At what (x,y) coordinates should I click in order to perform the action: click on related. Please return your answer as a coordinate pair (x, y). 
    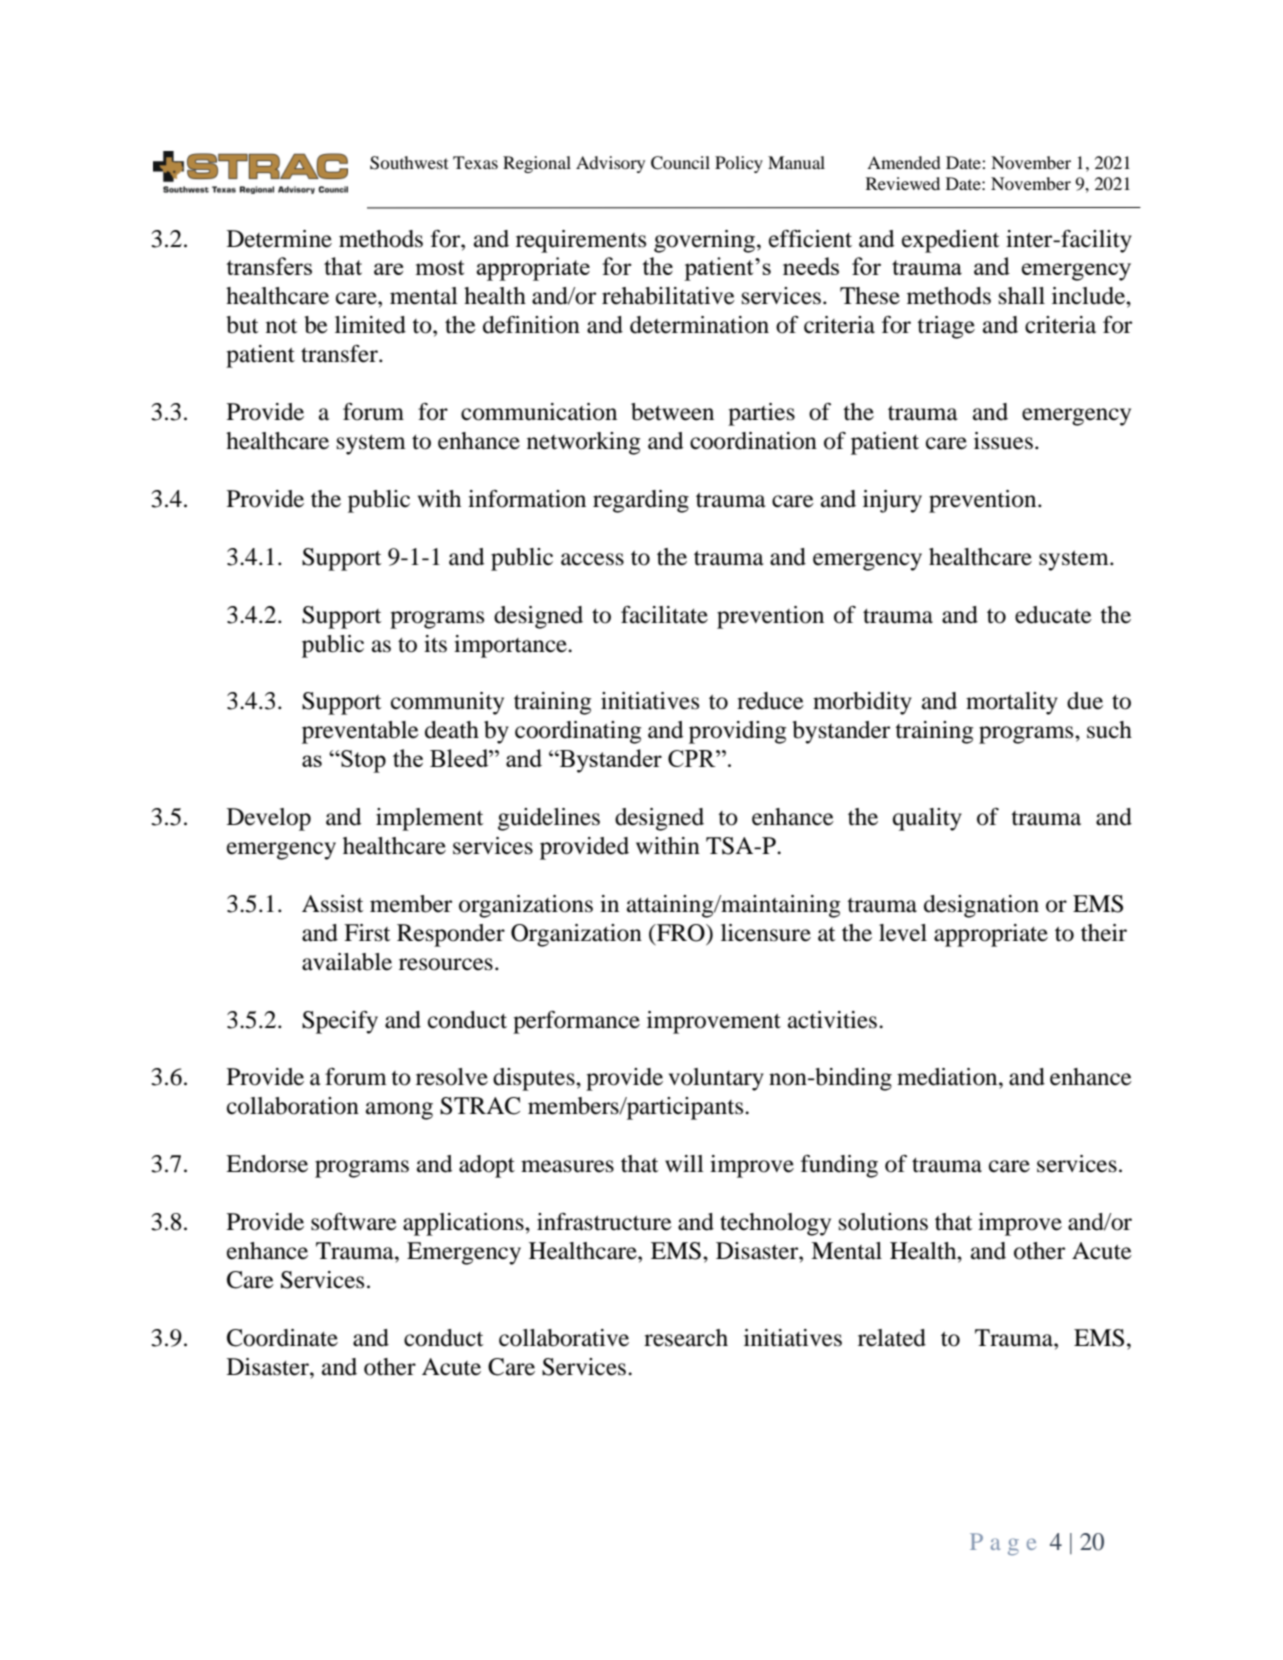
    Looking at the image, I should click on (892, 1338).
